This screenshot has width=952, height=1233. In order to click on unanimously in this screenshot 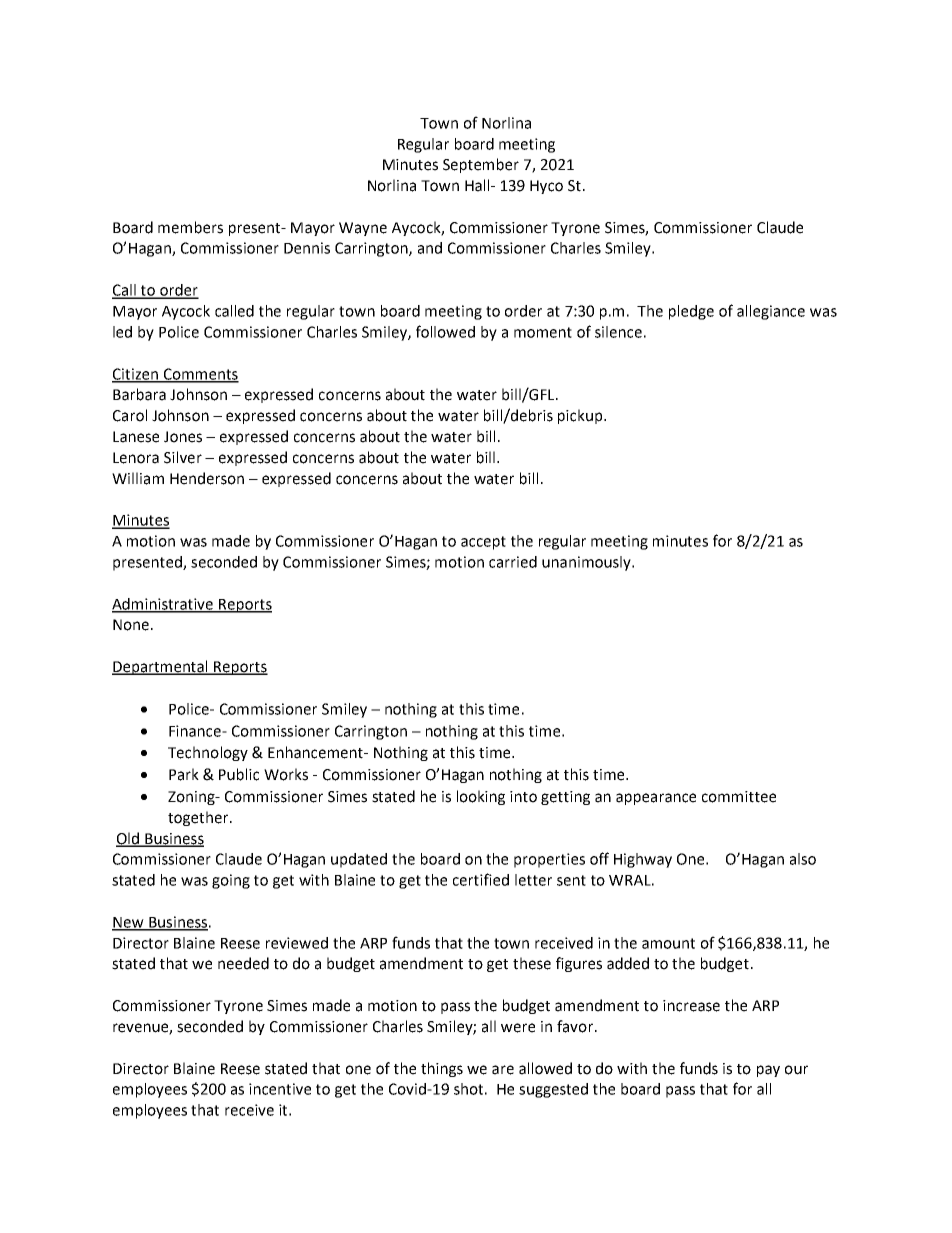, I will do `click(587, 563)`.
